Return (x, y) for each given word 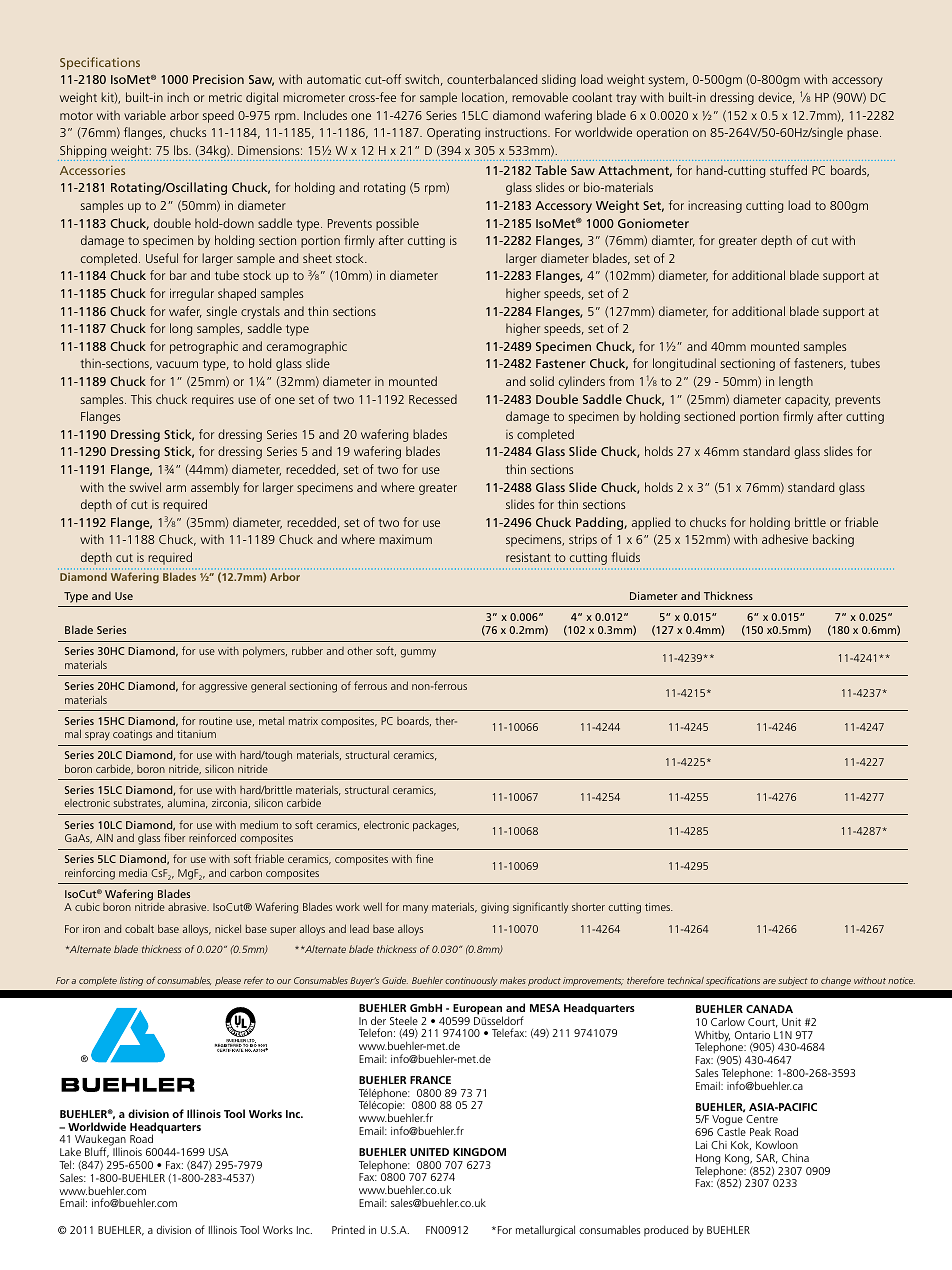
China (795, 1157)
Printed (348, 1230)
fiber (174, 837)
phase (864, 133)
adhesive (785, 539)
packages (436, 826)
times (659, 907)
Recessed (433, 399)
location (484, 98)
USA (218, 1152)
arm (176, 488)
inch (178, 97)
